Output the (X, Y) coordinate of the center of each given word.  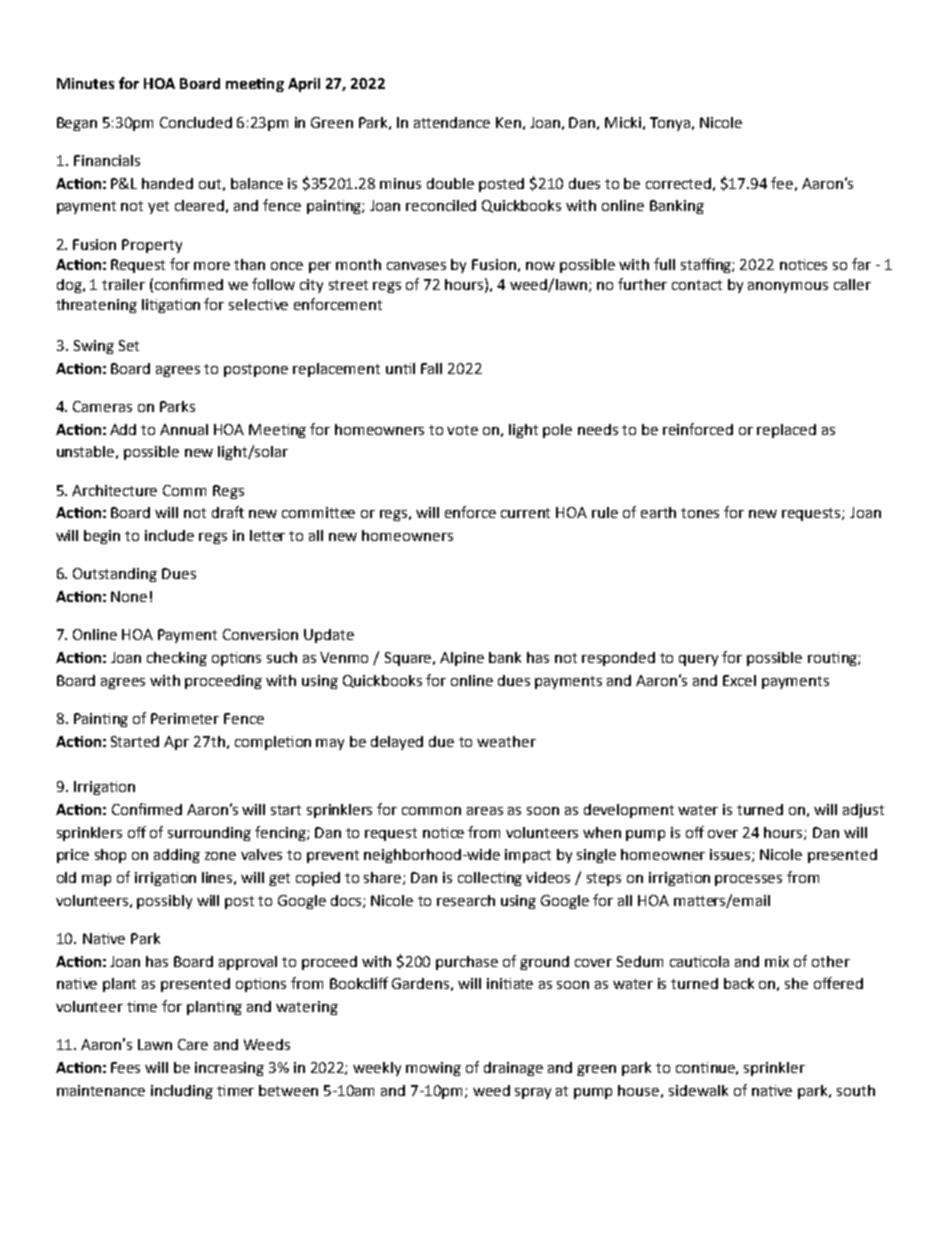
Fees (125, 1067)
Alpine (462, 659)
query (698, 660)
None (129, 596)
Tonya (670, 124)
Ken (508, 122)
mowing (433, 1069)
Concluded (196, 122)
